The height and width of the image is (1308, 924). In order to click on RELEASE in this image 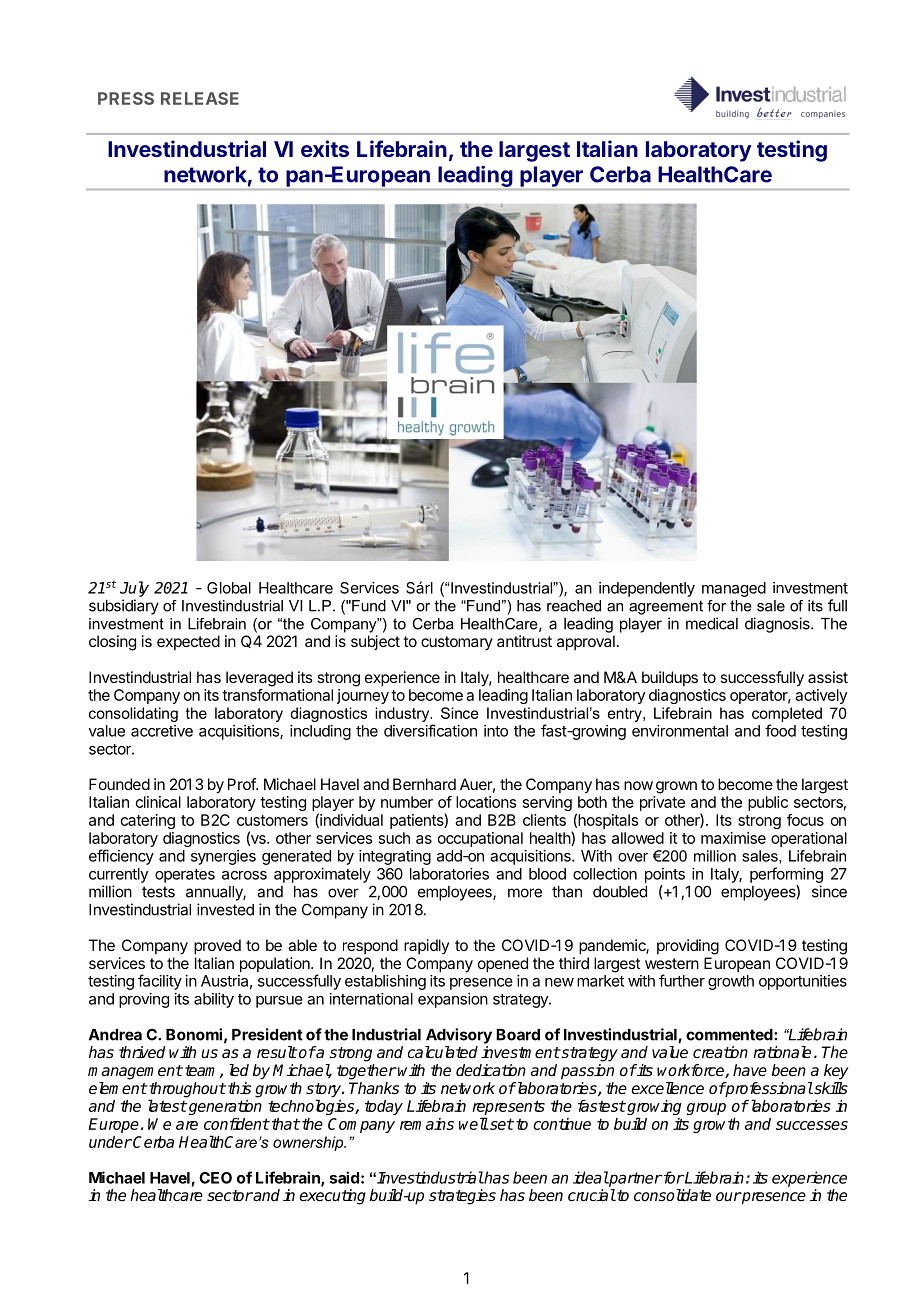, I will do `click(200, 98)`.
